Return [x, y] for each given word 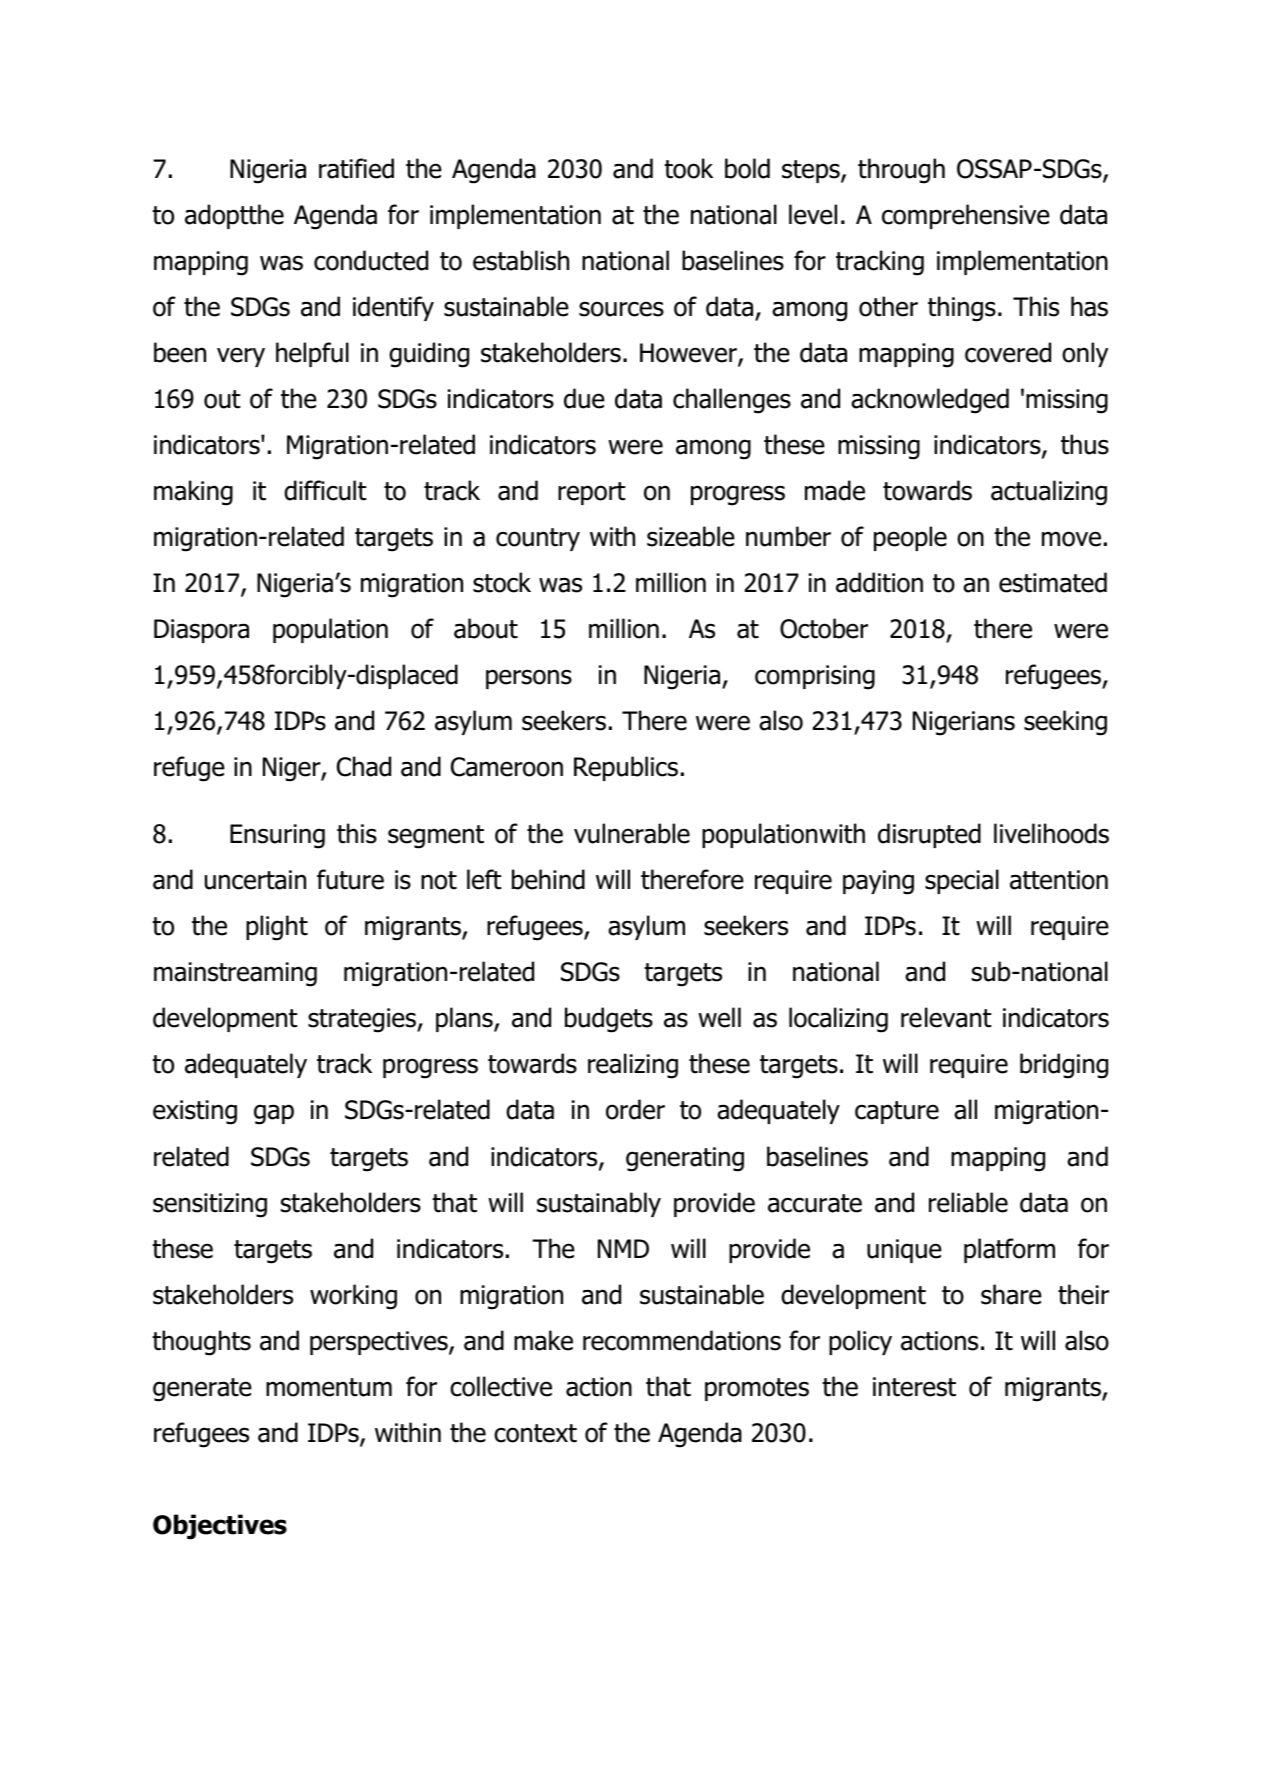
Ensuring [277, 836]
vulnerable [632, 833]
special [962, 881]
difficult [325, 490]
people [910, 538]
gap [274, 1114]
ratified [356, 168]
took [688, 168]
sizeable [691, 536]
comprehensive [966, 216]
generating [685, 1159]
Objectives [220, 1527]
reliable [968, 1202]
